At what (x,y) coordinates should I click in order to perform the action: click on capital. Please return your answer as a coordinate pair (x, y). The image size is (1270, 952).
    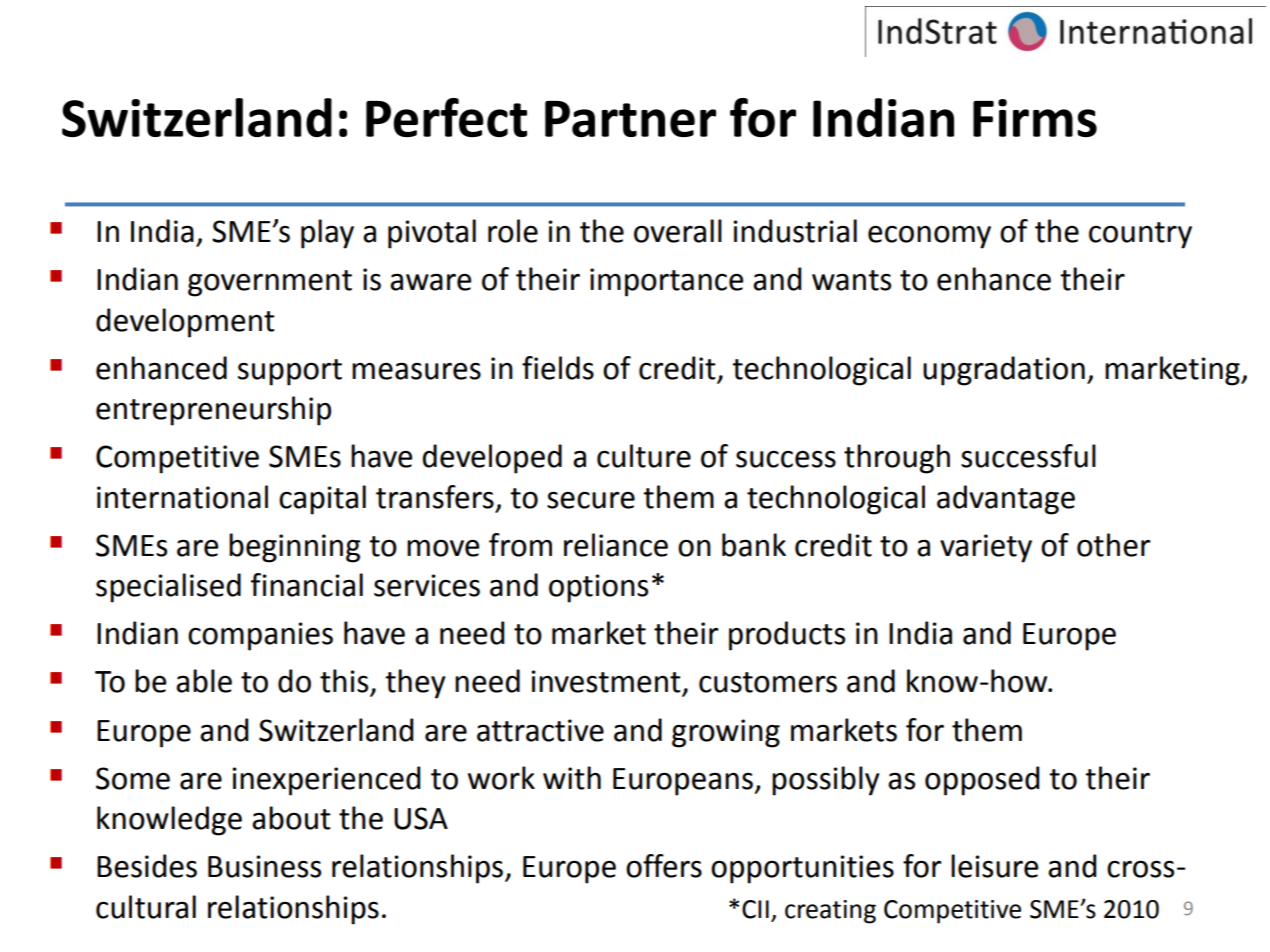
    Looking at the image, I should click on (322, 500).
